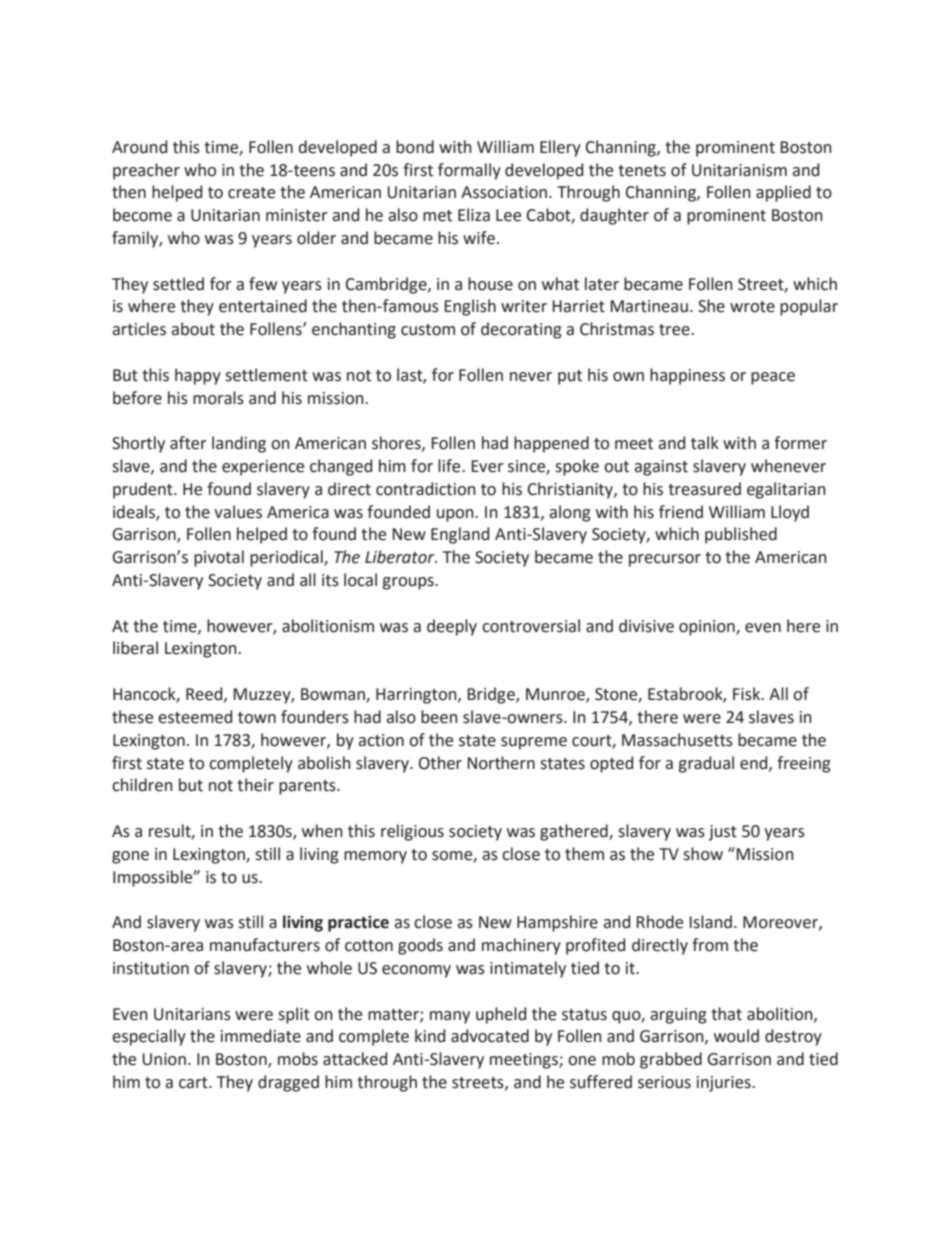  Describe the element at coordinates (706, 764) in the screenshot. I see `gradual` at that location.
